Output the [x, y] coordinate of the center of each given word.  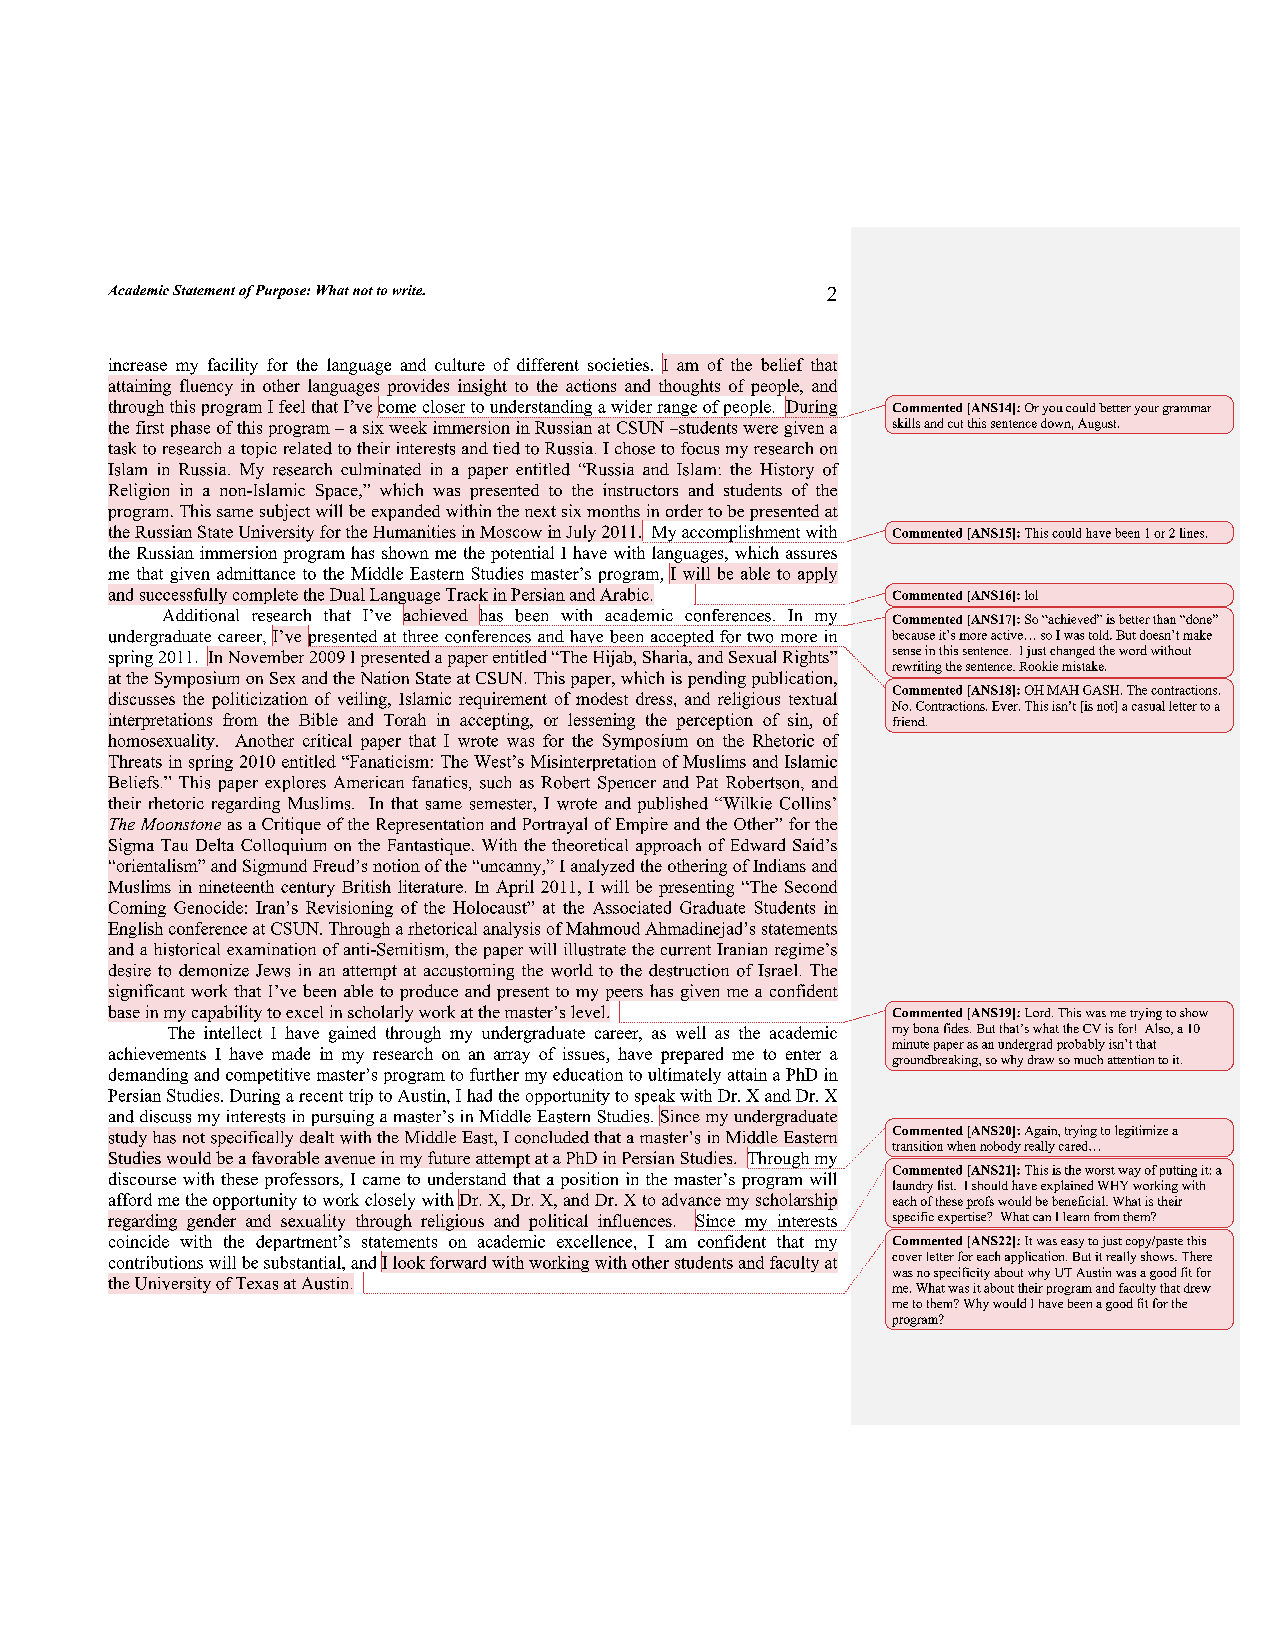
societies [618, 364]
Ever [1006, 706]
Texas [257, 1283]
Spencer [627, 784]
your [1146, 410]
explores [295, 784]
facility [233, 366]
